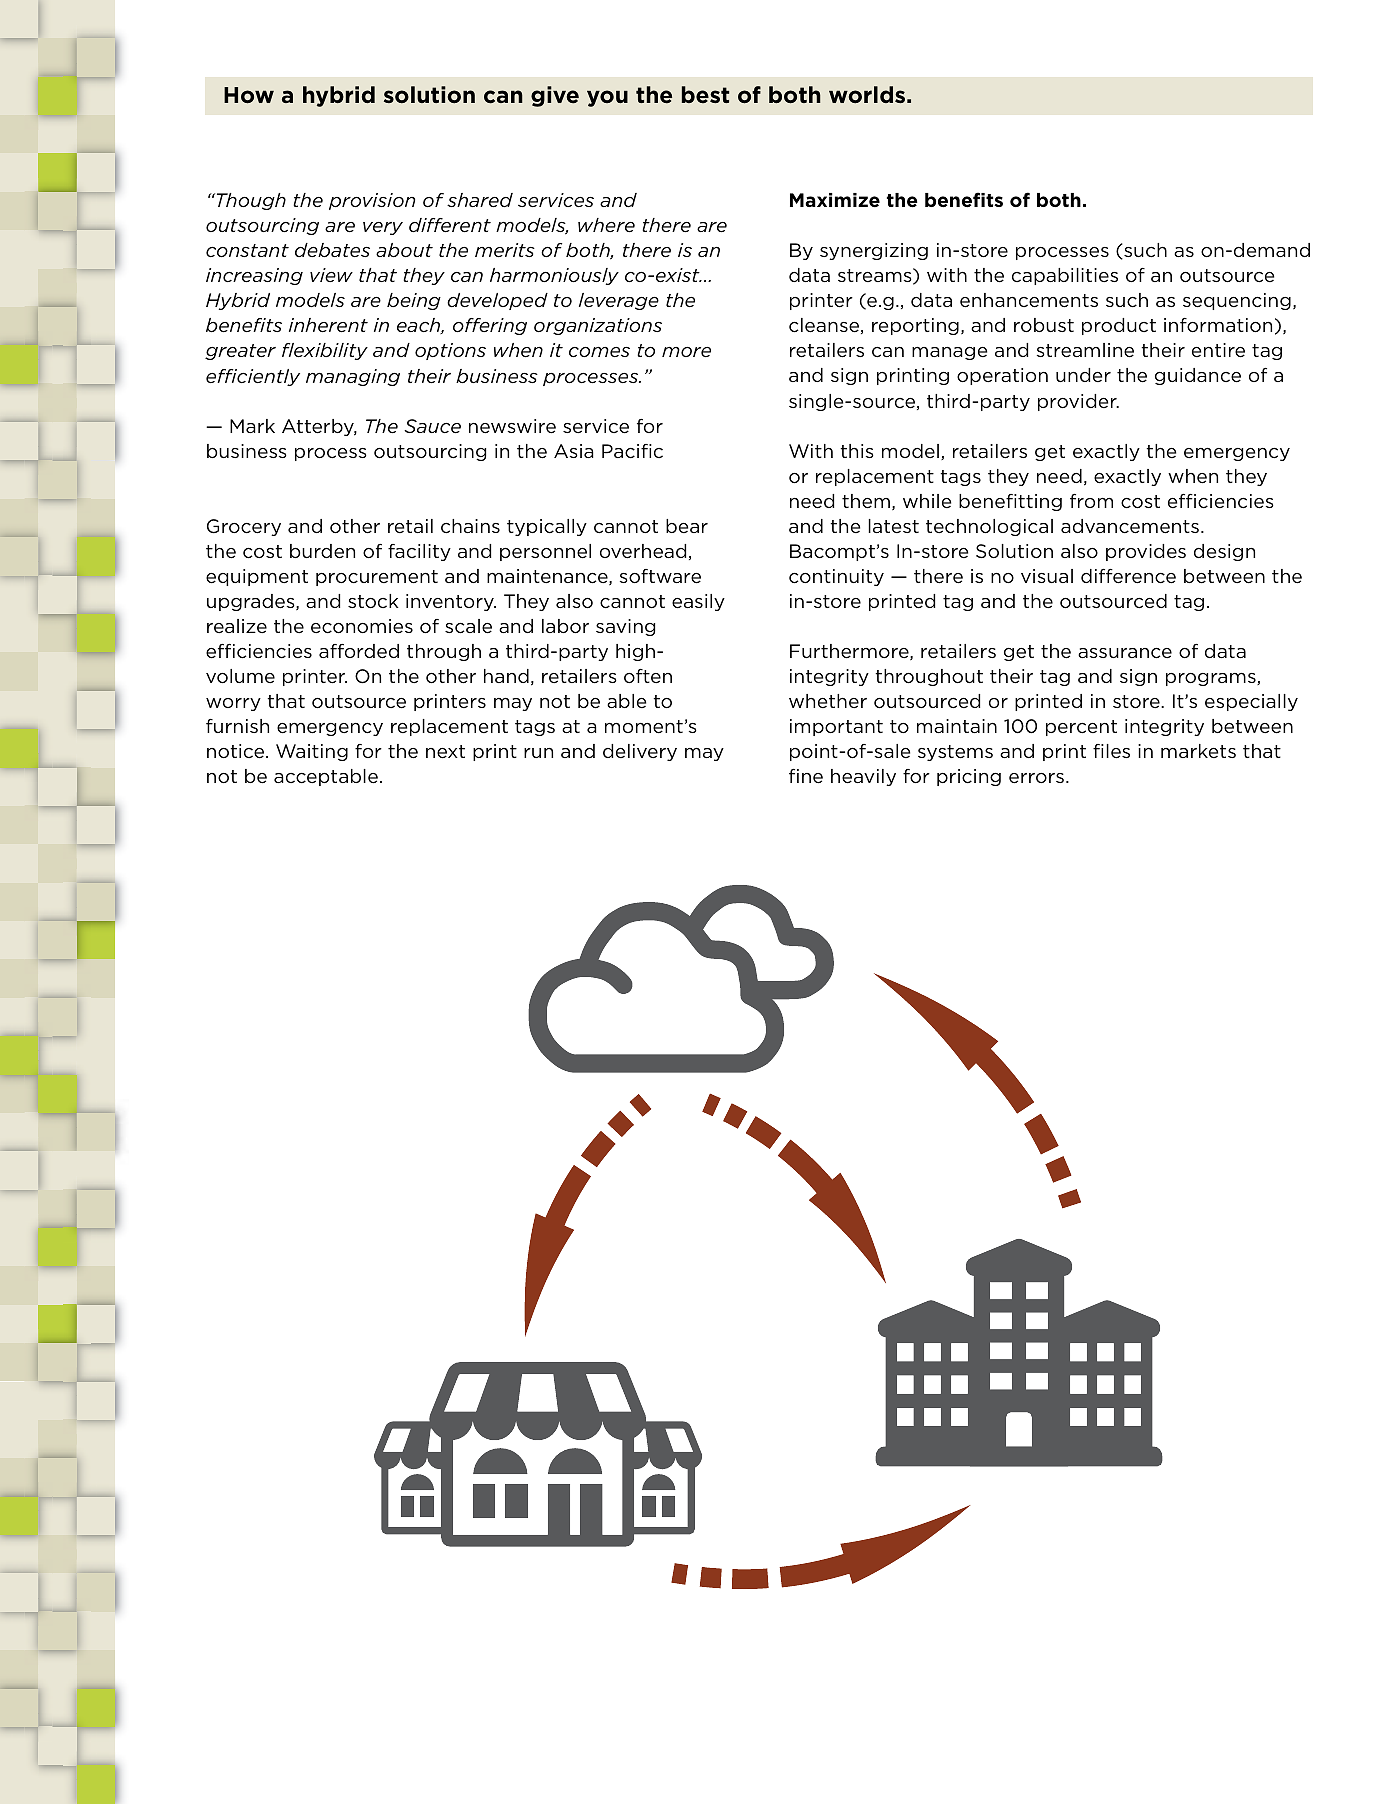 The image size is (1394, 1804). I want to click on provider, so click(1078, 402).
